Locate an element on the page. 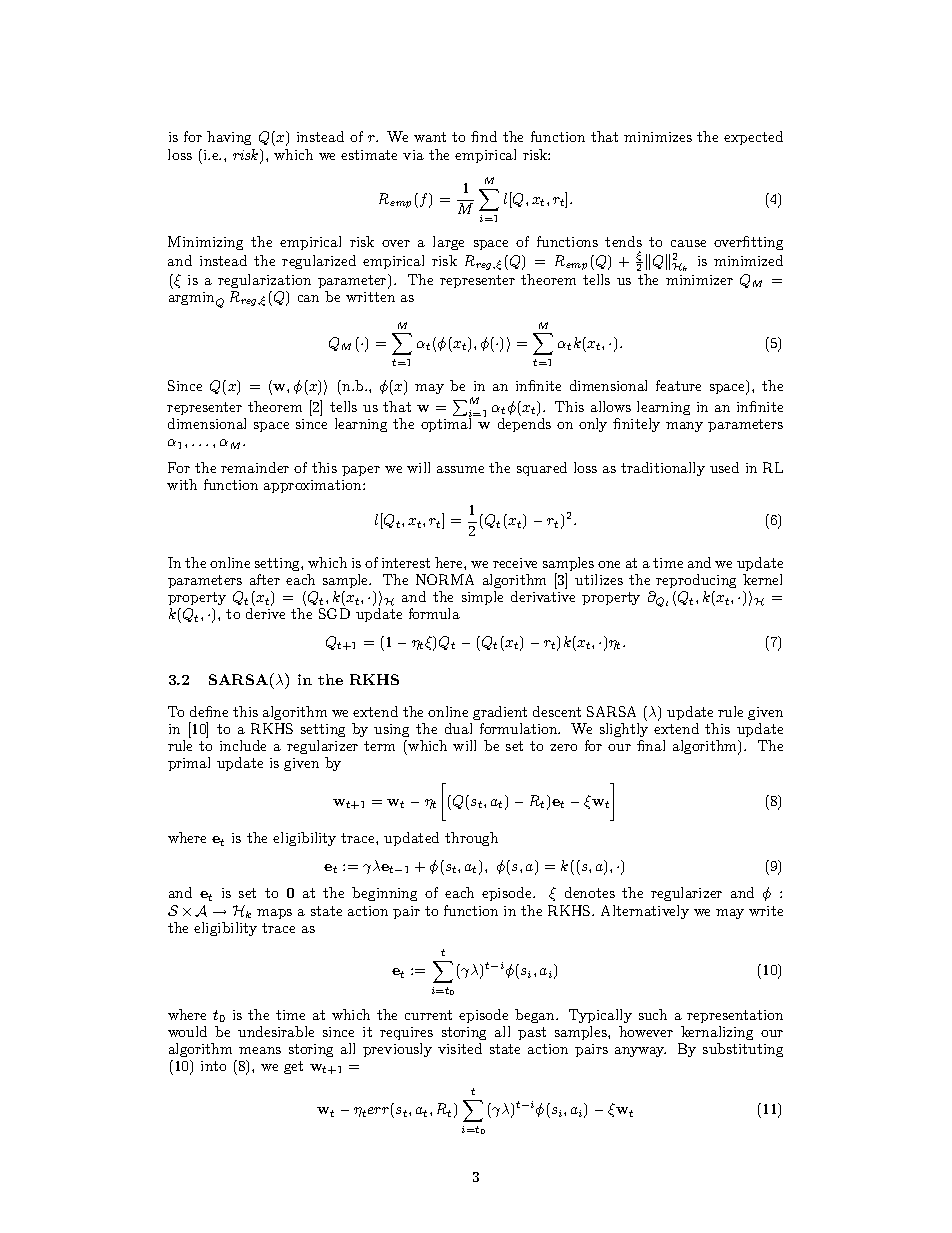 This image has width=952, height=1233. simple is located at coordinates (482, 598).
